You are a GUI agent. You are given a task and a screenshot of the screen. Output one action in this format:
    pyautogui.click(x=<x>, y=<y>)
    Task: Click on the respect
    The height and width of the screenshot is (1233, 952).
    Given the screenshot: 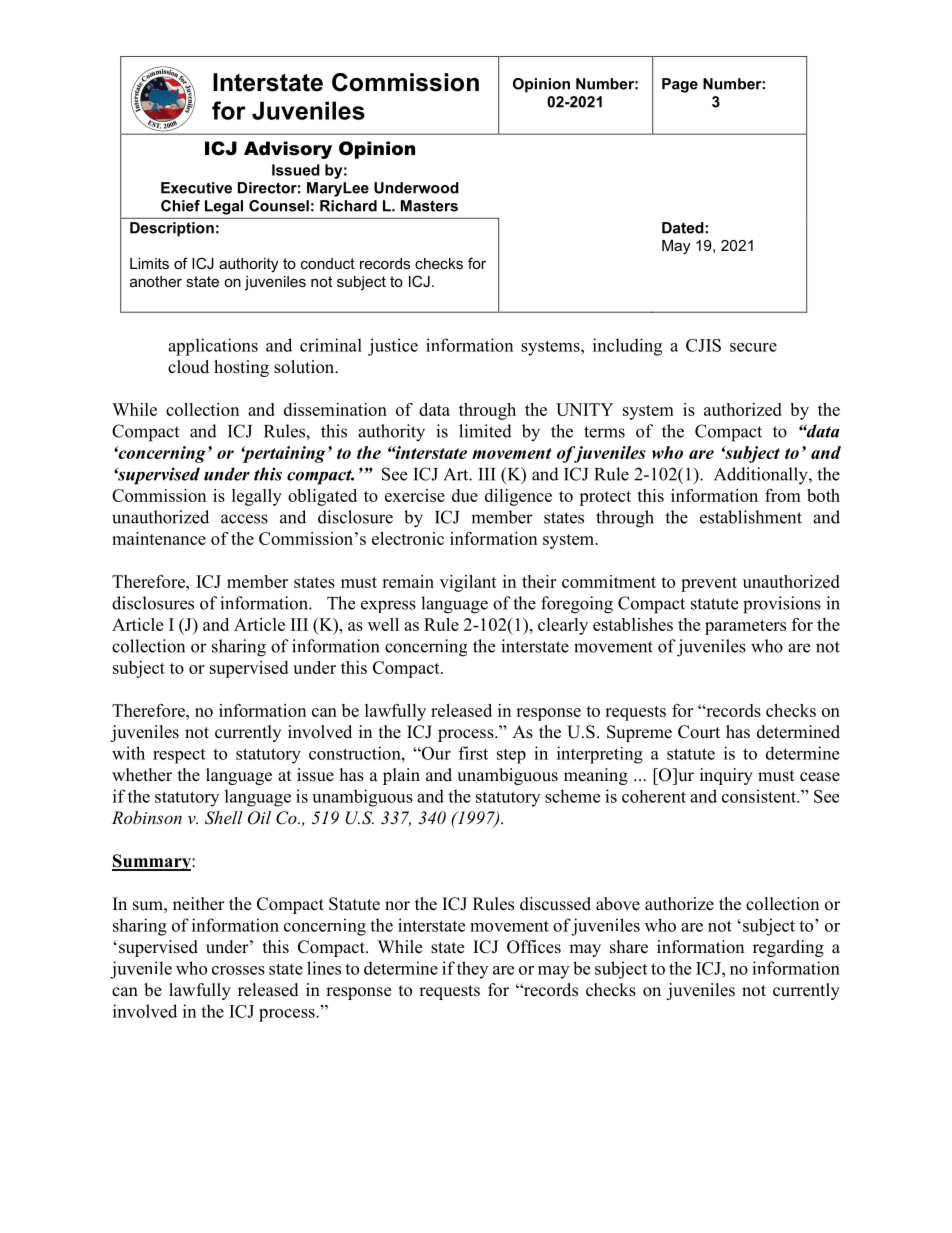 What is the action you would take?
    pyautogui.click(x=179, y=756)
